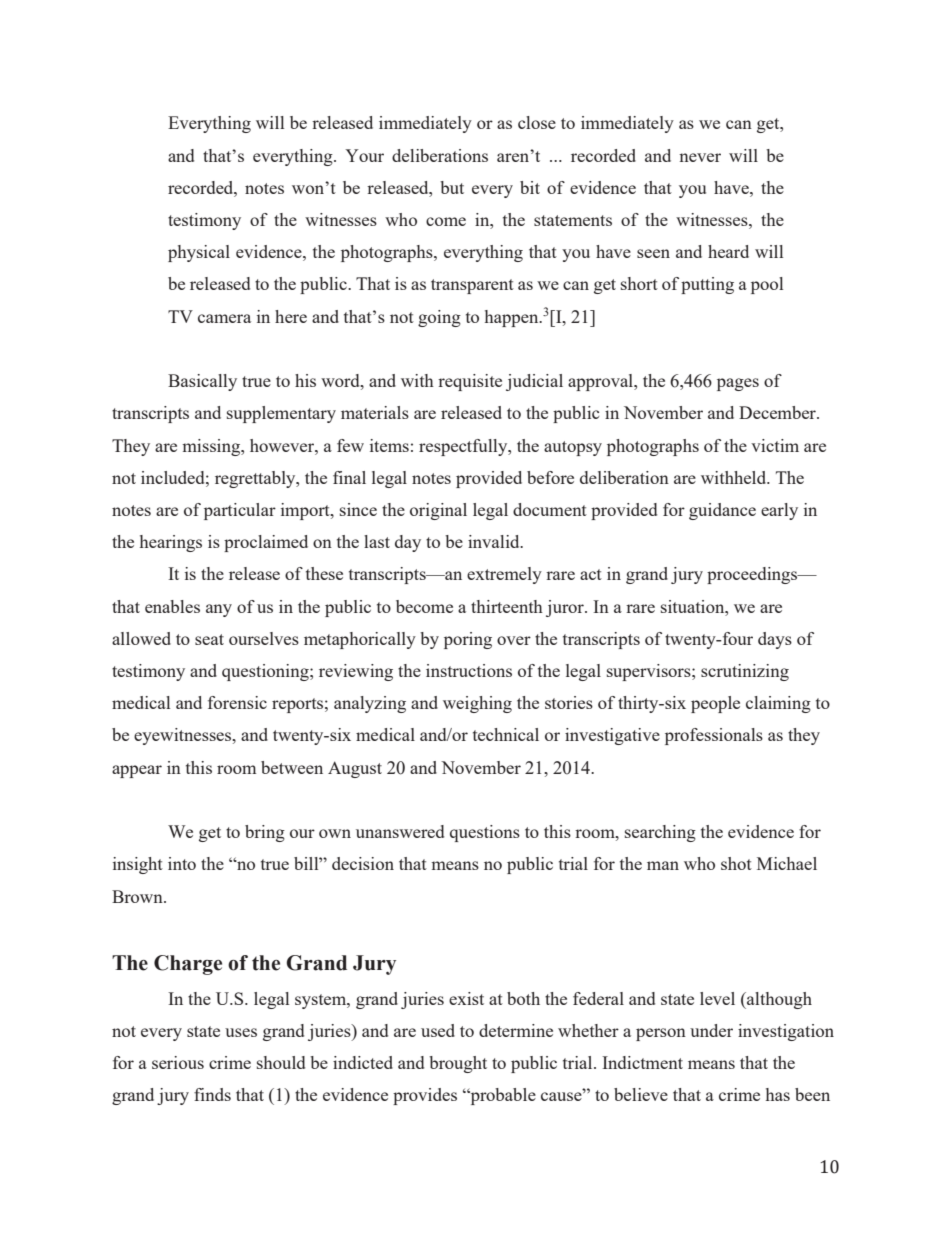  I want to click on bring, so click(265, 833).
